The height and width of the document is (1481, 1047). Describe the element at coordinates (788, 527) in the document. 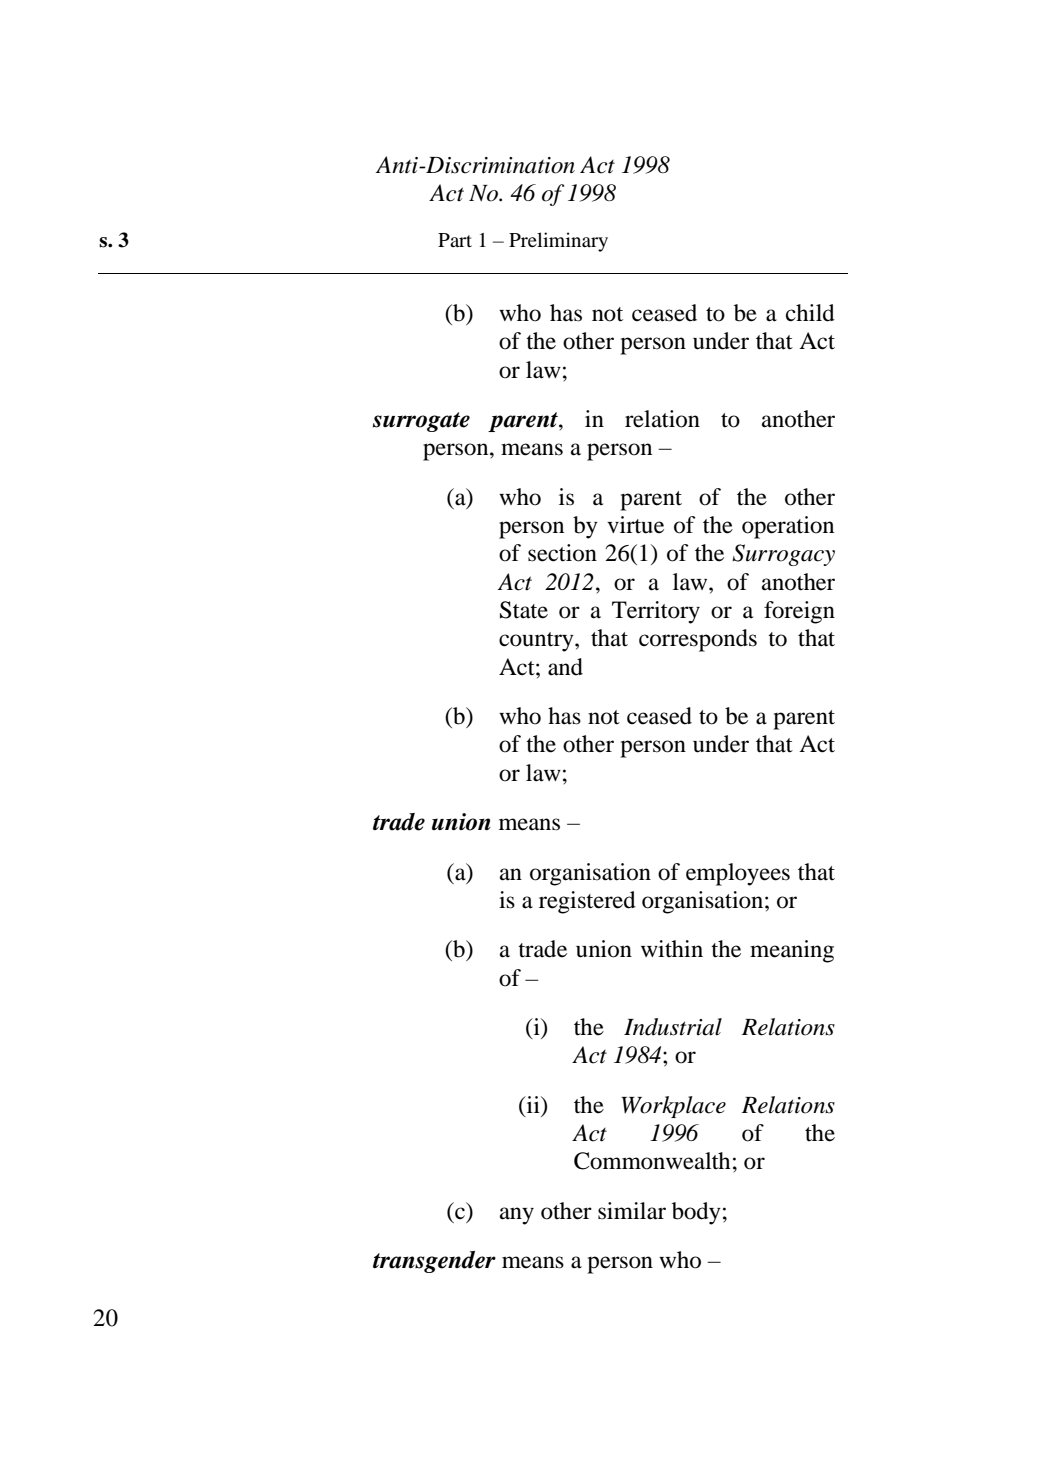

I see `operation` at that location.
